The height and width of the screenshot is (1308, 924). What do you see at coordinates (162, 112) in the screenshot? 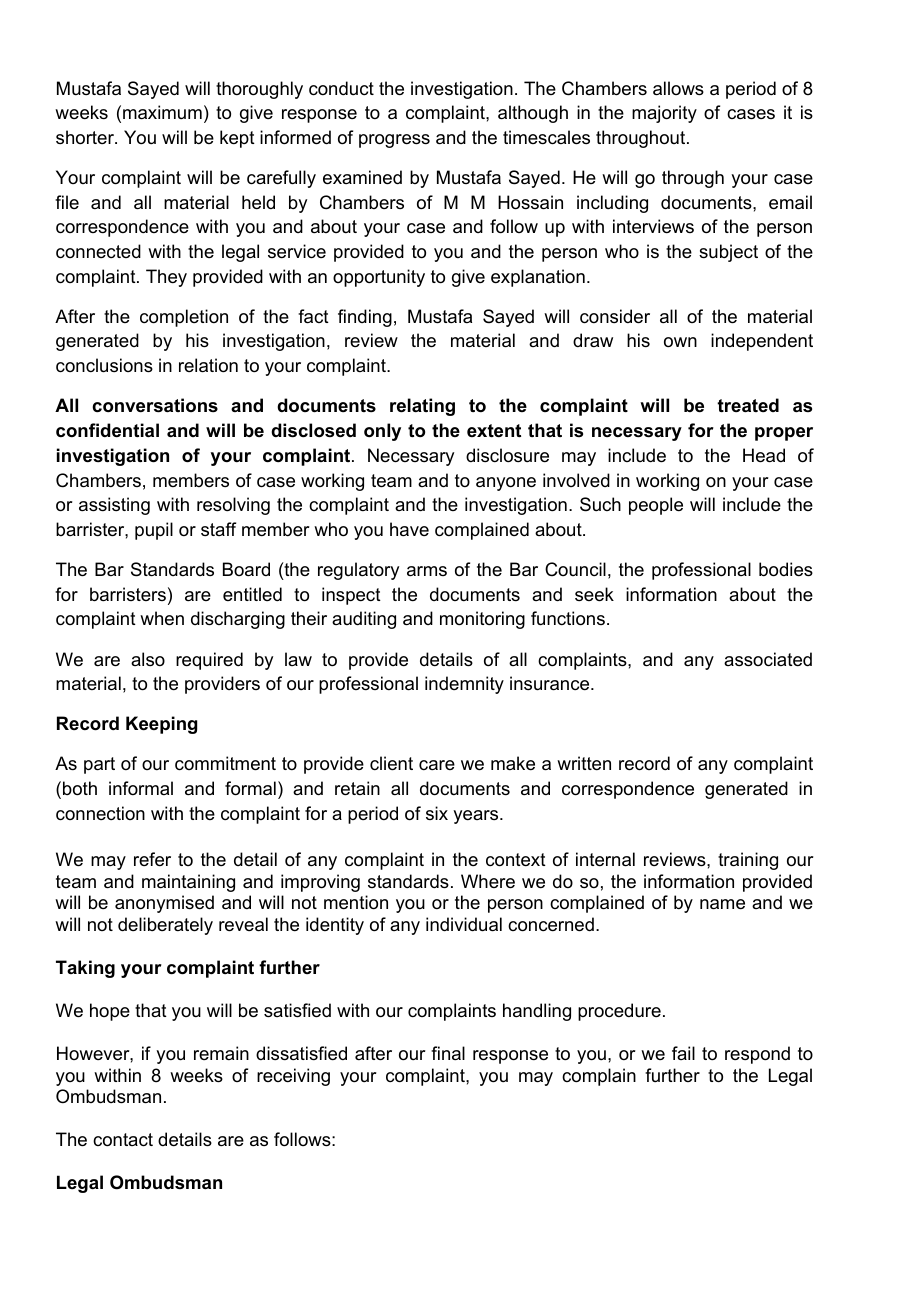
I see `maximum` at bounding box center [162, 112].
